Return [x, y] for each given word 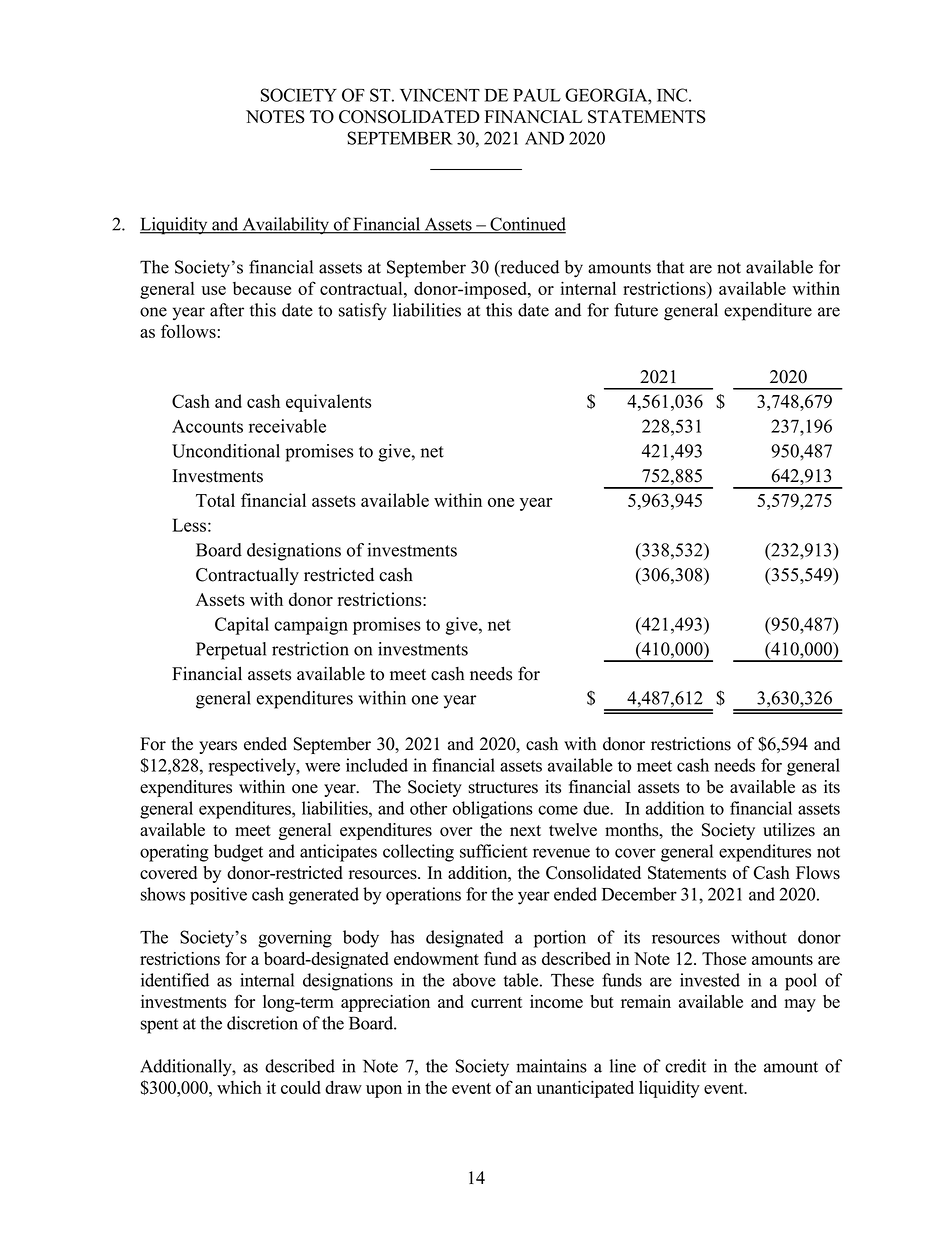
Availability [285, 226]
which [239, 1087]
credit [685, 1066]
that [670, 267]
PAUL [537, 95]
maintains [551, 1066]
